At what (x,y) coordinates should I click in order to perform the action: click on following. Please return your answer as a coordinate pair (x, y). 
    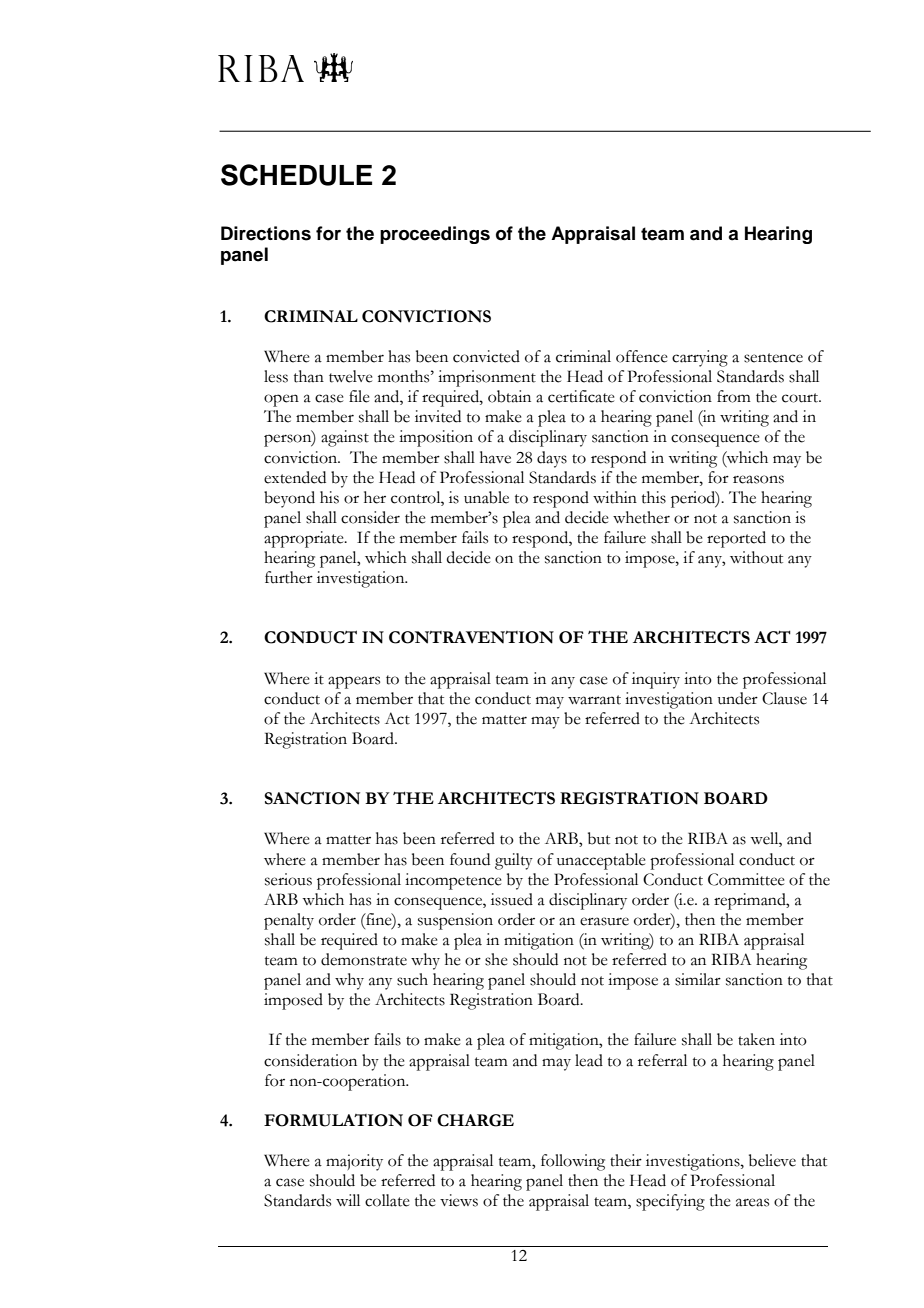
    Looking at the image, I should click on (573, 1162).
